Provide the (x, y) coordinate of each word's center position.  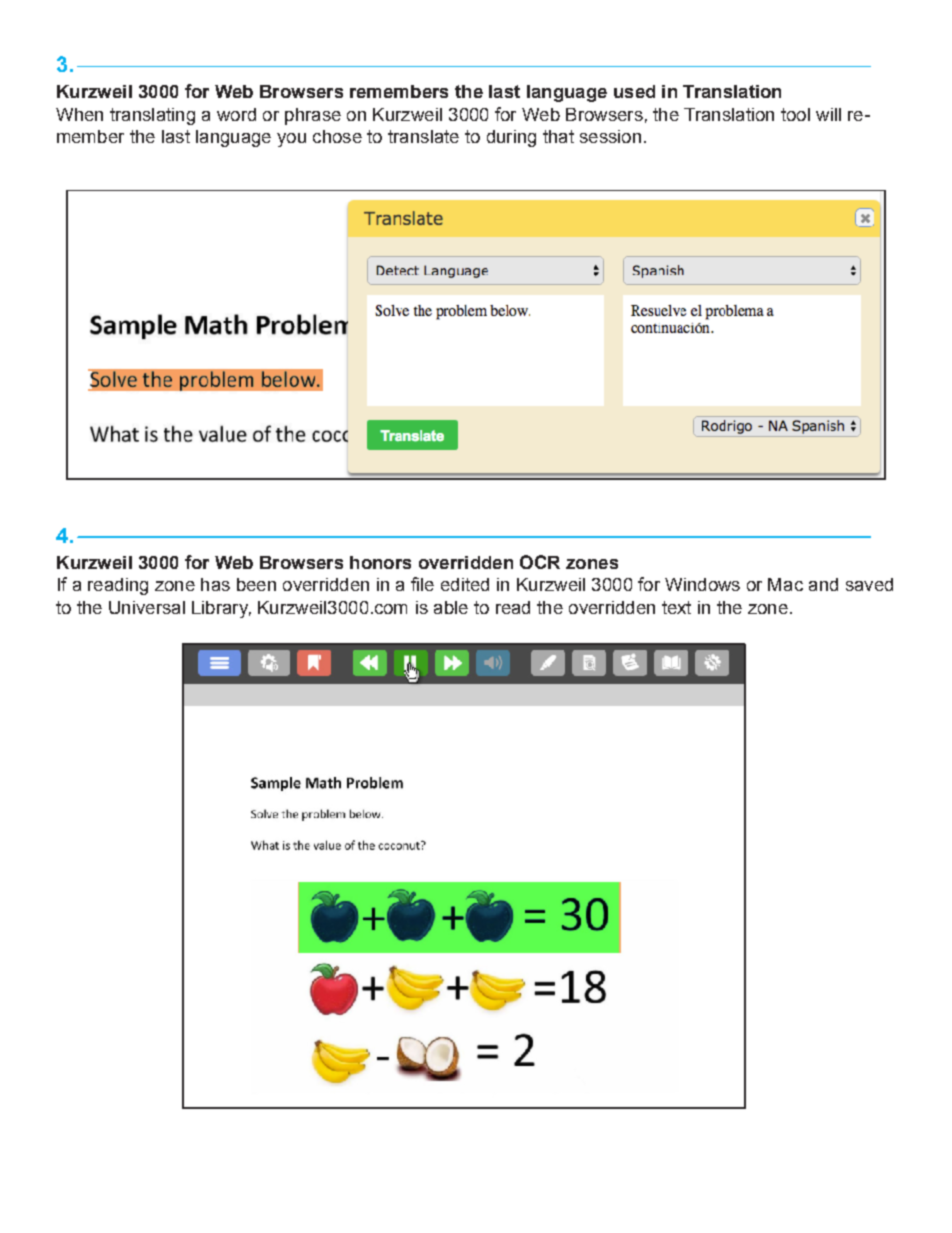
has (215, 584)
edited (465, 584)
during (511, 138)
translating (152, 116)
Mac (785, 584)
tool (795, 114)
